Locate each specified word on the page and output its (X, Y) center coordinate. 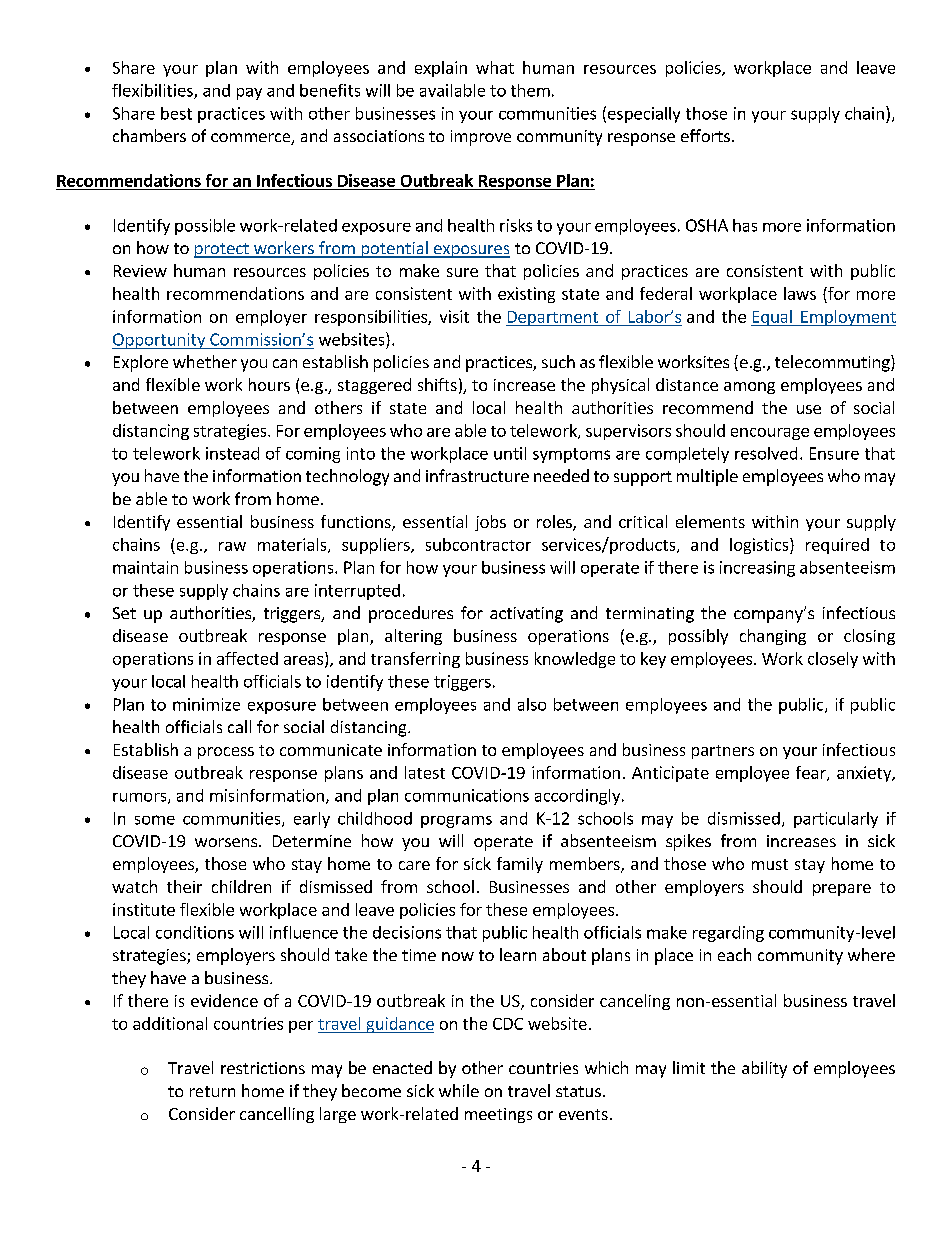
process (226, 753)
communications (467, 795)
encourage (770, 434)
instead (232, 453)
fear (812, 773)
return (212, 1091)
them (530, 90)
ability (764, 1069)
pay (249, 94)
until (510, 453)
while (459, 1090)
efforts (705, 135)
